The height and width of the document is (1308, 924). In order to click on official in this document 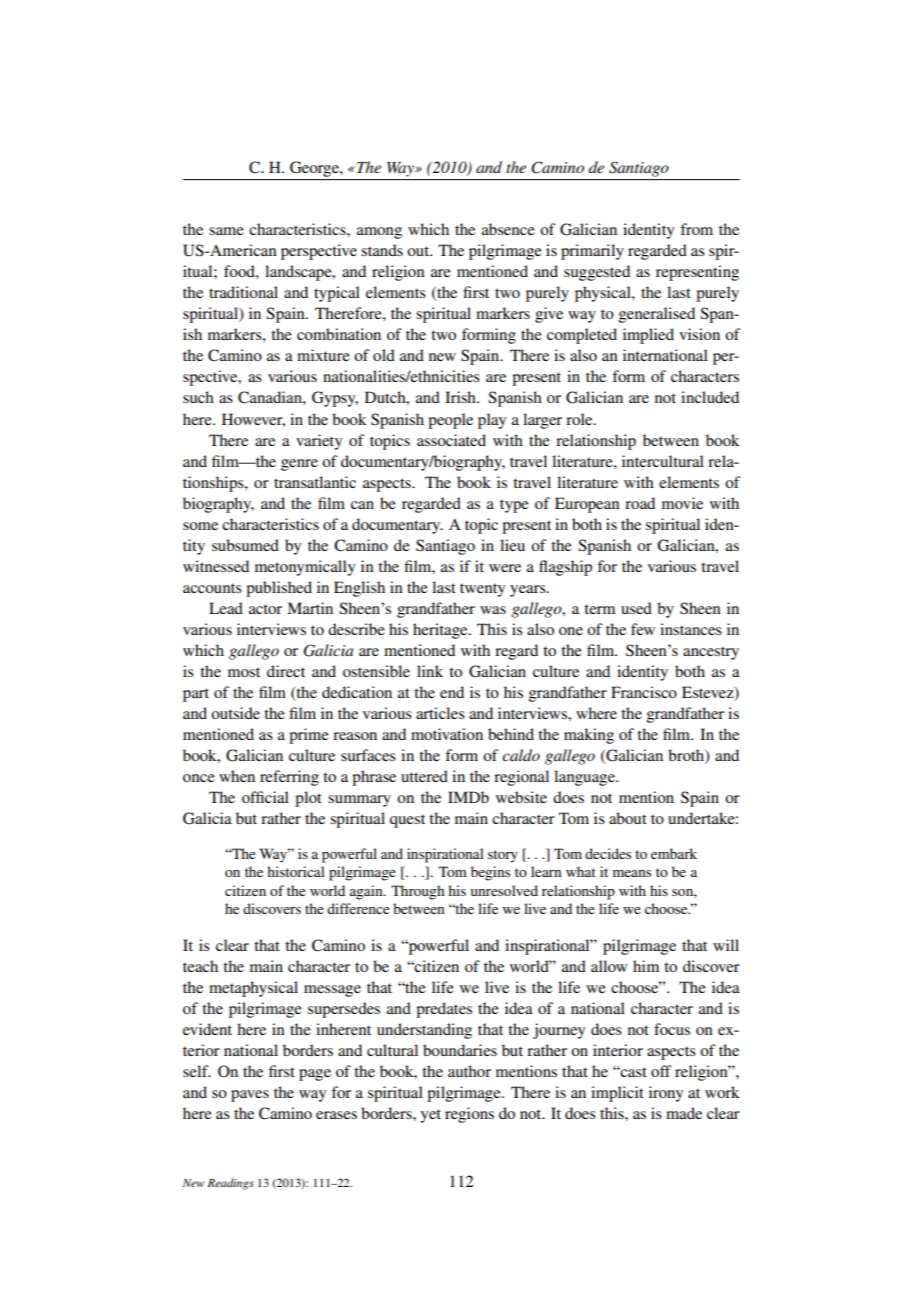, I will do `click(265, 797)`.
